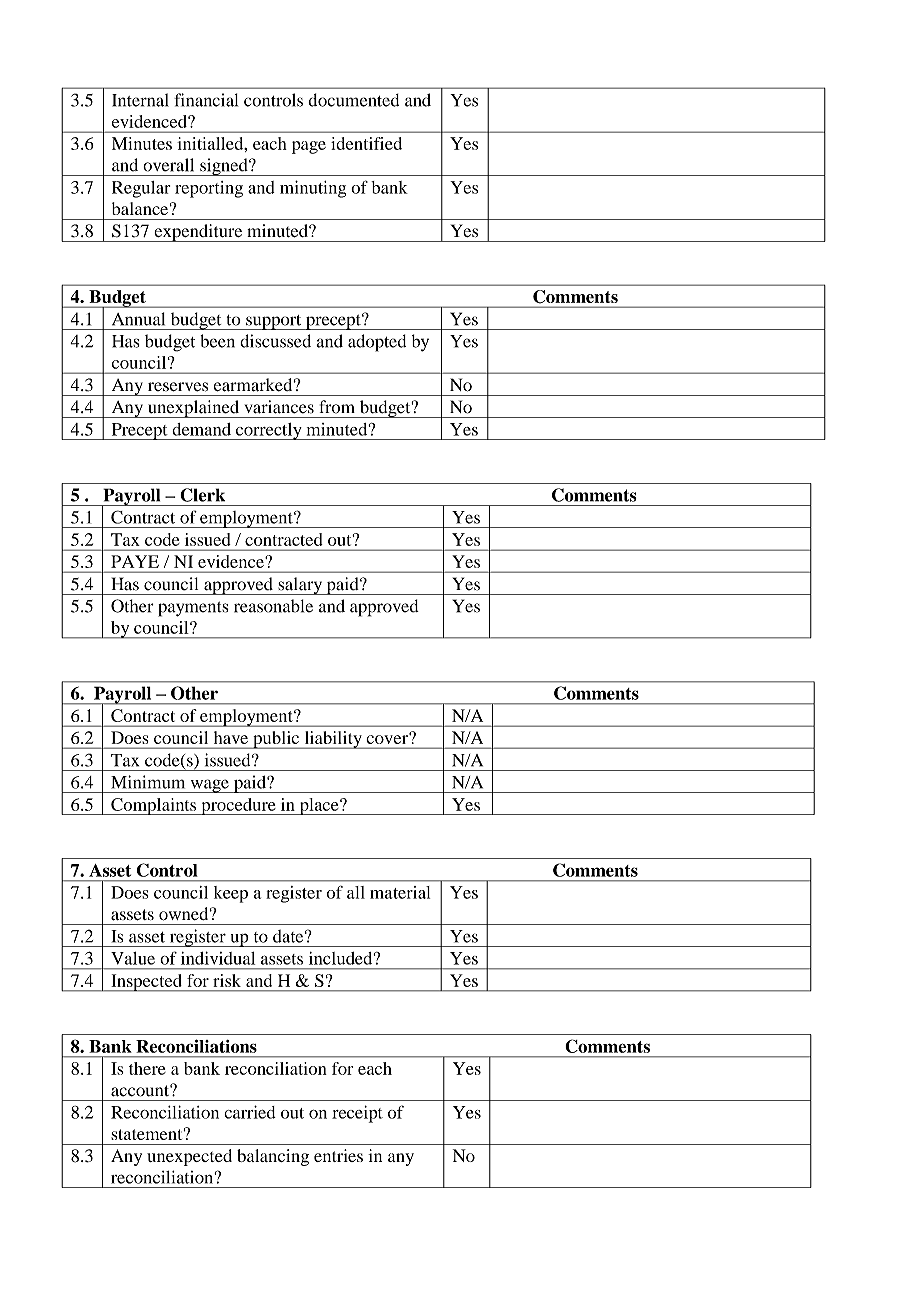  What do you see at coordinates (154, 806) in the screenshot?
I see `Complaints` at bounding box center [154, 806].
